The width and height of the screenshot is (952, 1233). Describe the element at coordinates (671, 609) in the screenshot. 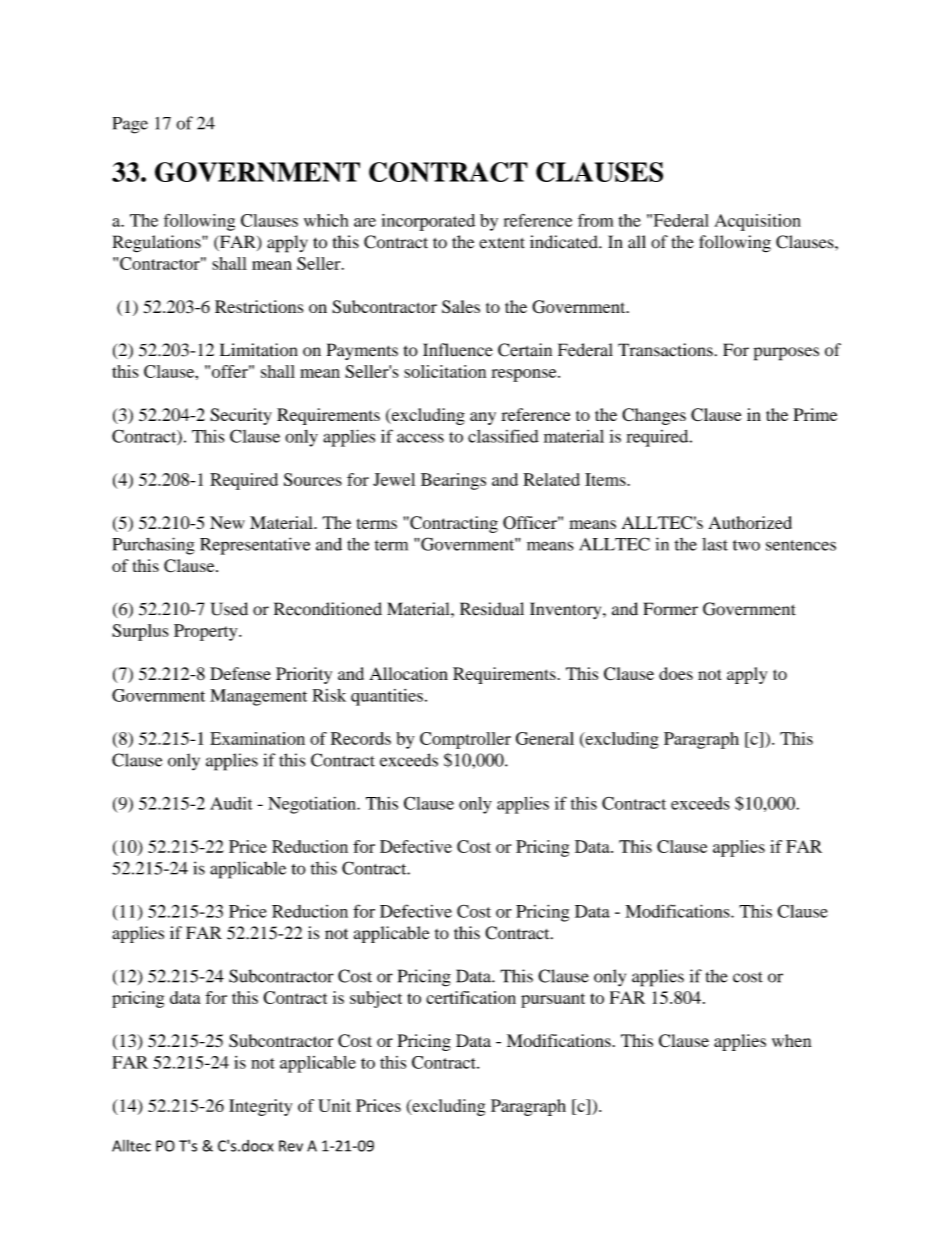

I see `Former` at that location.
